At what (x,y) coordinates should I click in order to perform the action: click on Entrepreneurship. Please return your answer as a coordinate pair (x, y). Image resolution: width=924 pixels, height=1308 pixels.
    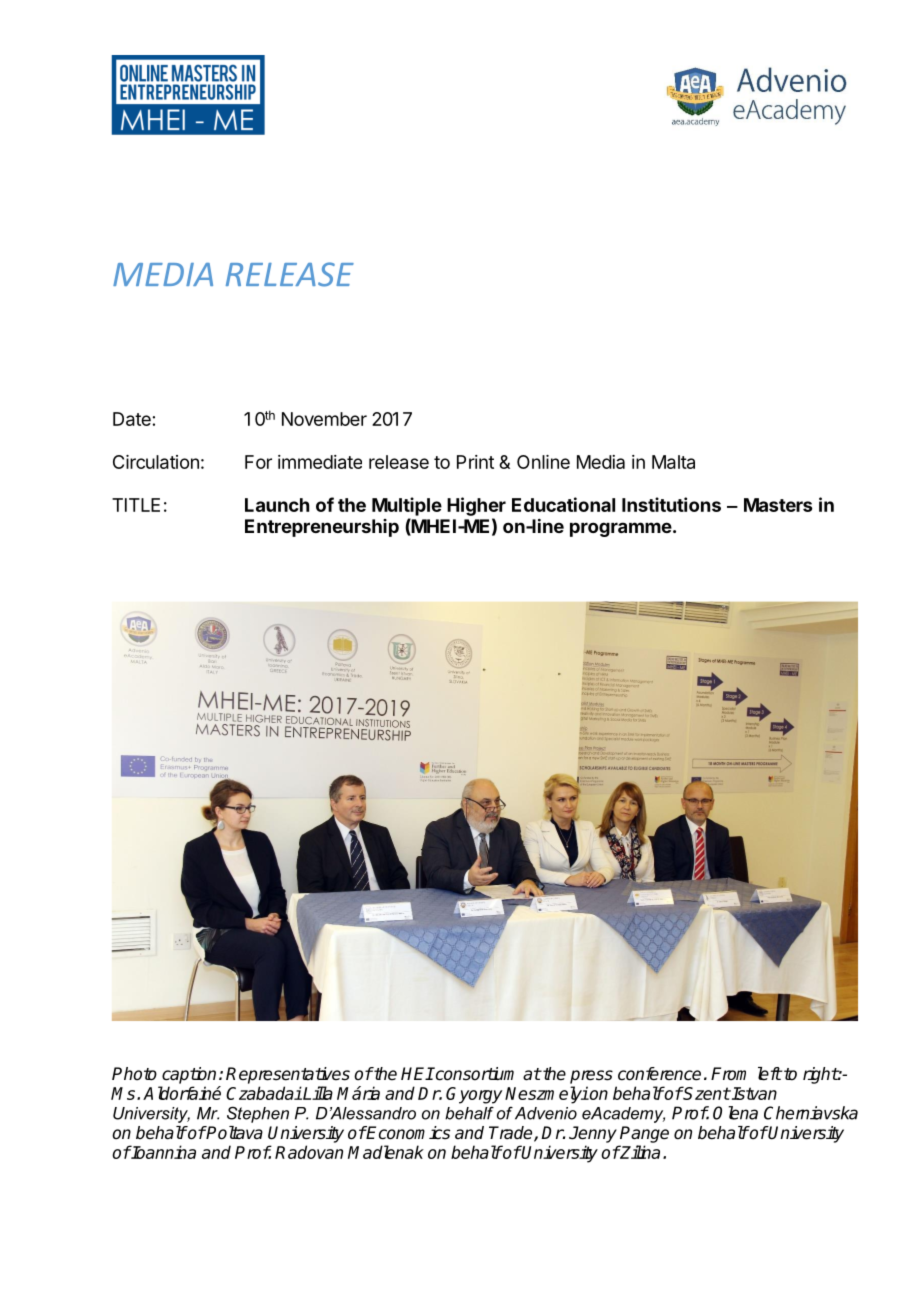
    Looking at the image, I should click on (322, 528).
